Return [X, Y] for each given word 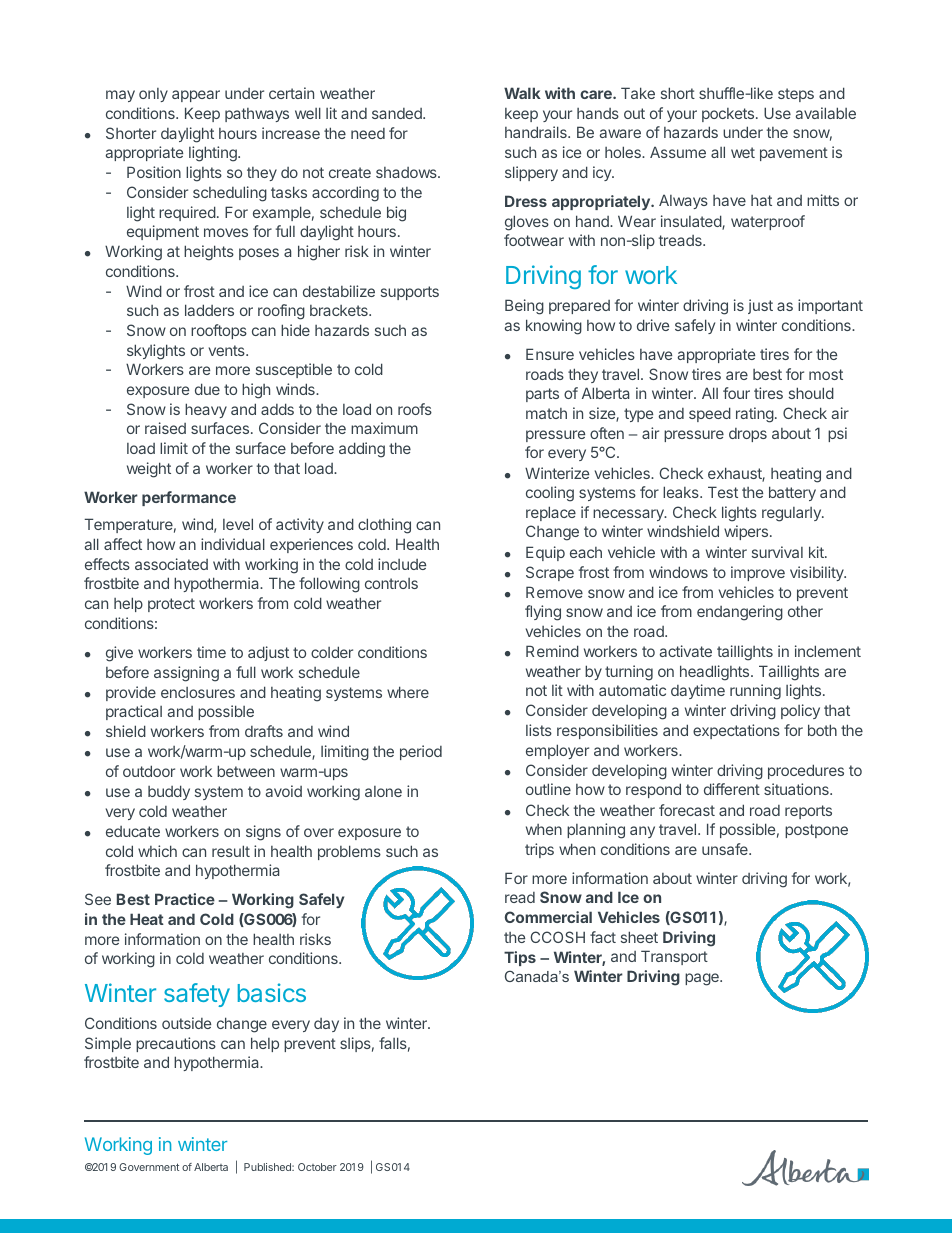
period [421, 752]
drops [748, 435]
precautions [176, 1044]
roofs [415, 409]
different [732, 789]
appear [196, 96]
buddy [169, 792]
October [317, 1167]
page [703, 979]
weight [149, 470]
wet [743, 152]
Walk [522, 93]
